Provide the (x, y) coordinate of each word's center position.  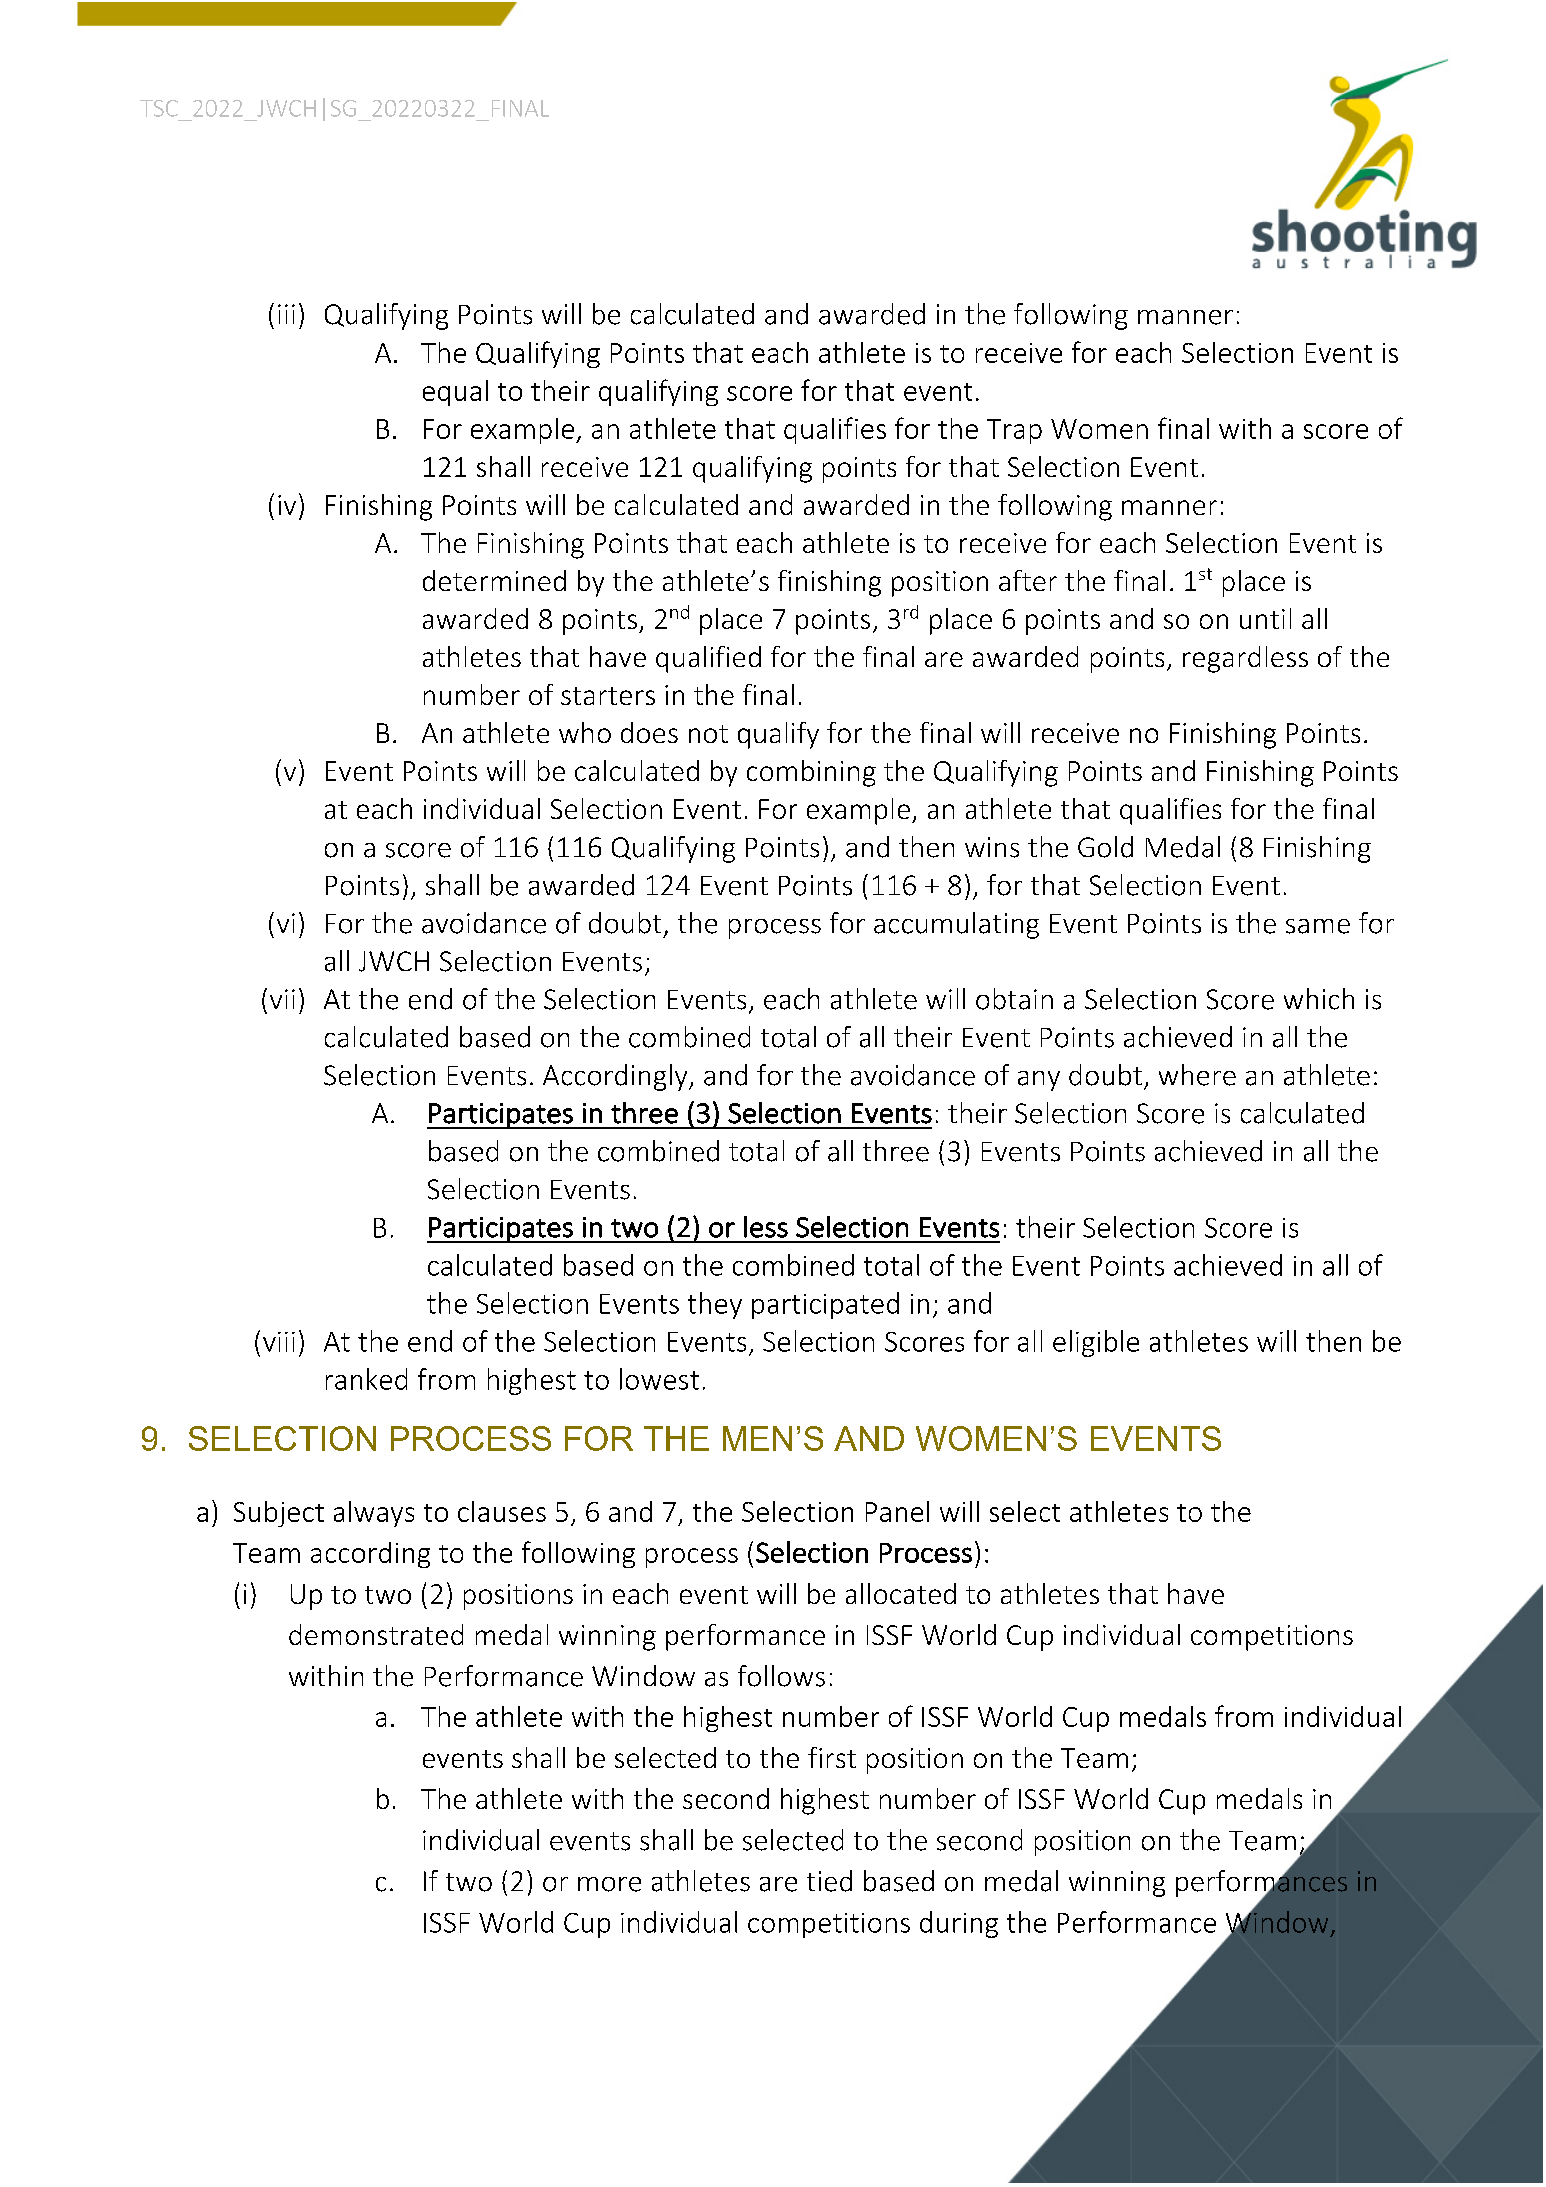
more (609, 1884)
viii (279, 1342)
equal (455, 393)
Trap (1014, 431)
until (1265, 618)
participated (825, 1305)
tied (829, 1881)
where (1197, 1075)
